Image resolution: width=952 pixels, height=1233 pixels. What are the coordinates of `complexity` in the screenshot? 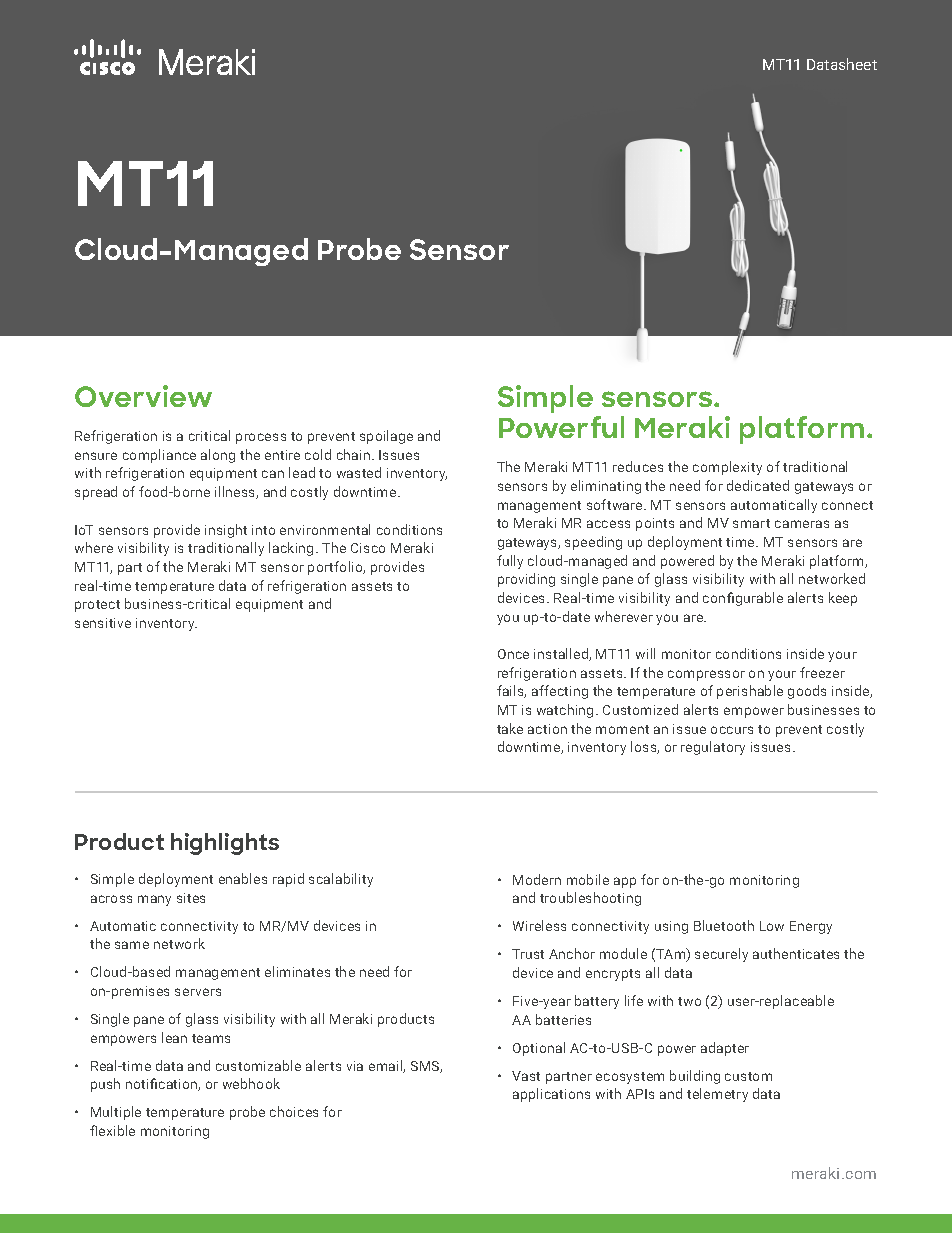 It's located at (727, 468).
